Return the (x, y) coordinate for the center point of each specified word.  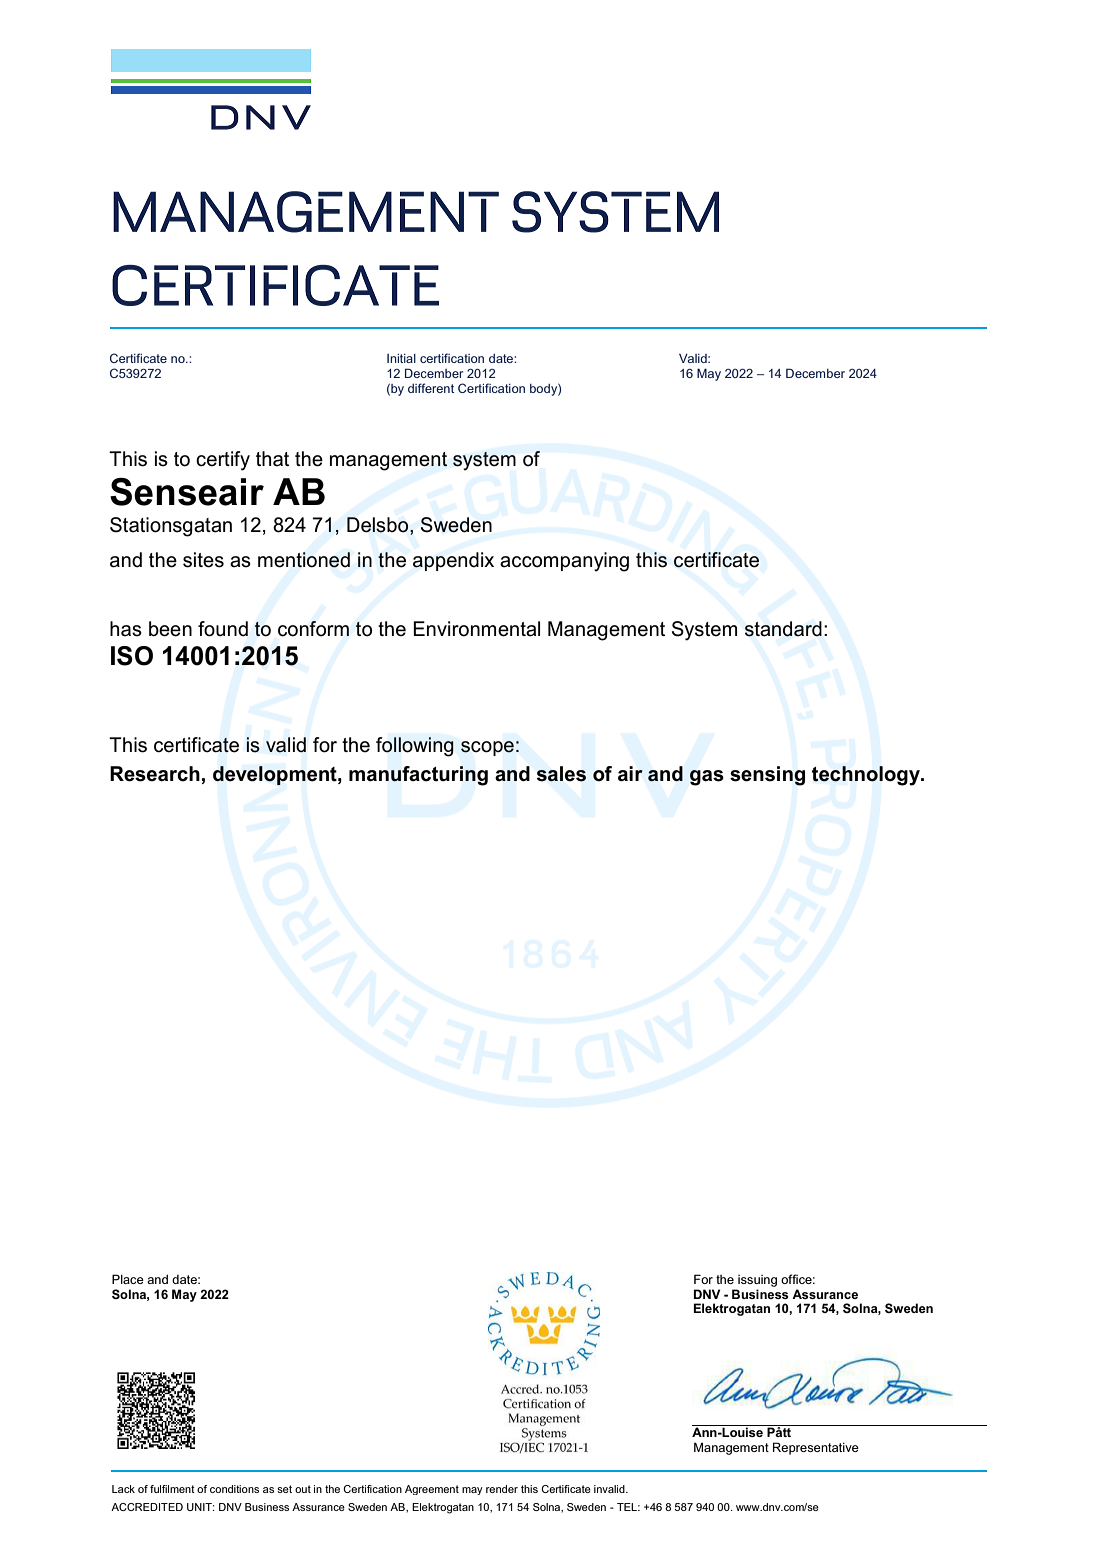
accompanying (564, 562)
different (431, 388)
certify (223, 461)
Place (128, 1279)
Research (155, 774)
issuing (757, 1281)
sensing (767, 776)
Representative (816, 1448)
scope (487, 748)
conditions (234, 1489)
